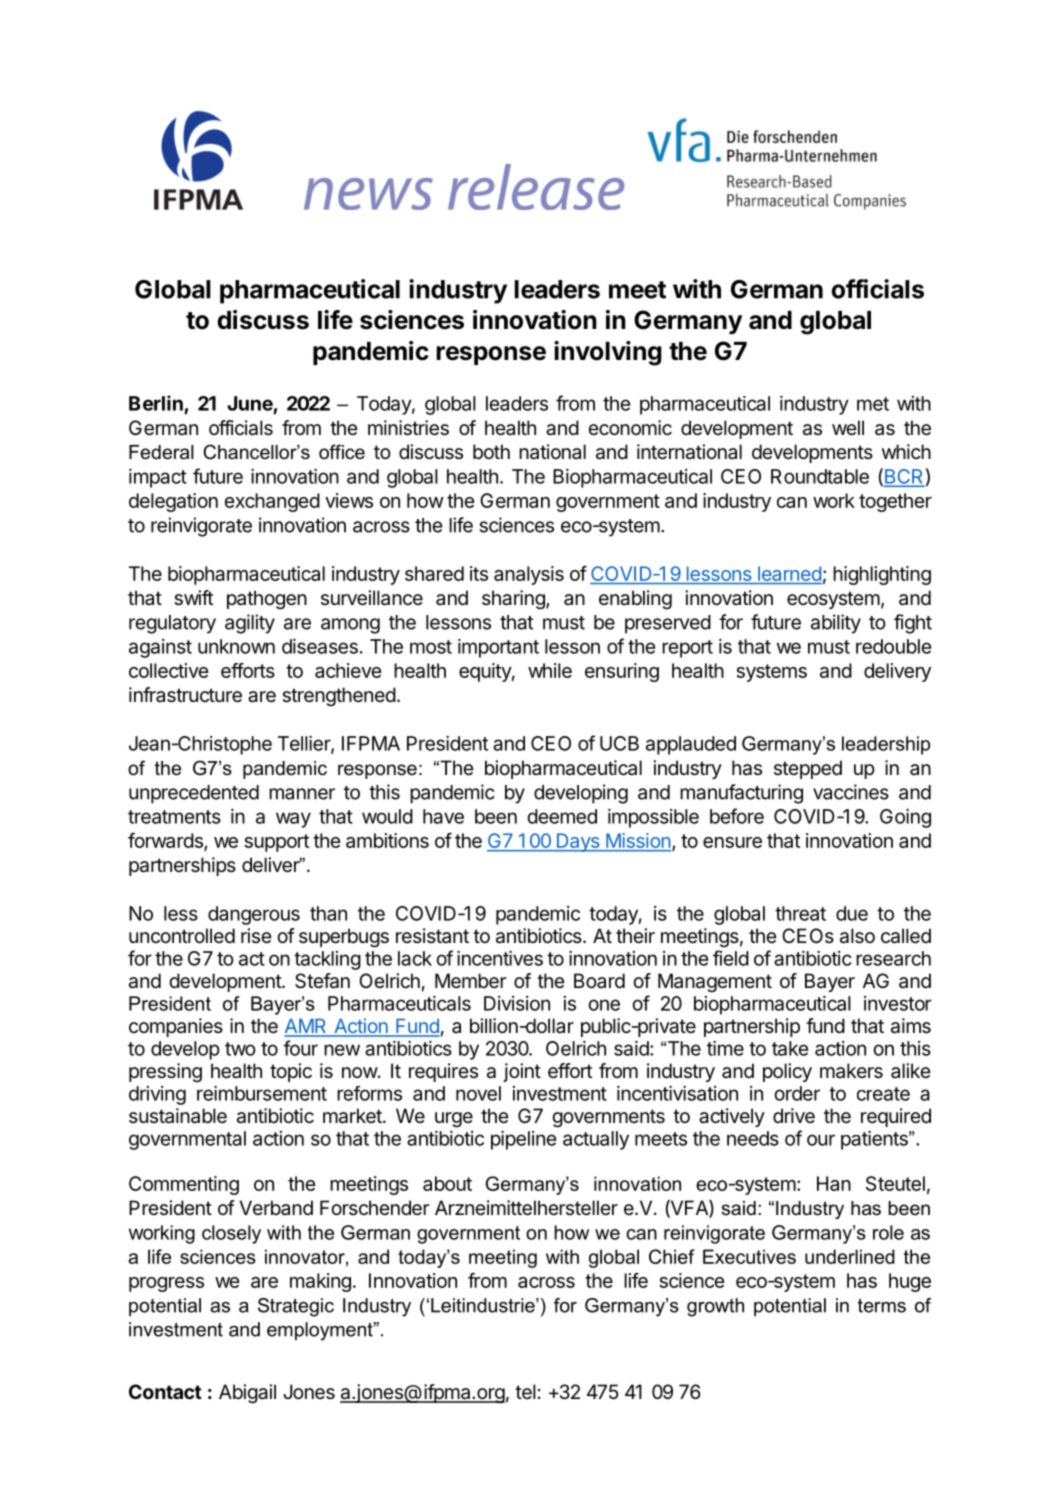 The height and width of the image is (1498, 1059). I want to click on support, so click(276, 843).
